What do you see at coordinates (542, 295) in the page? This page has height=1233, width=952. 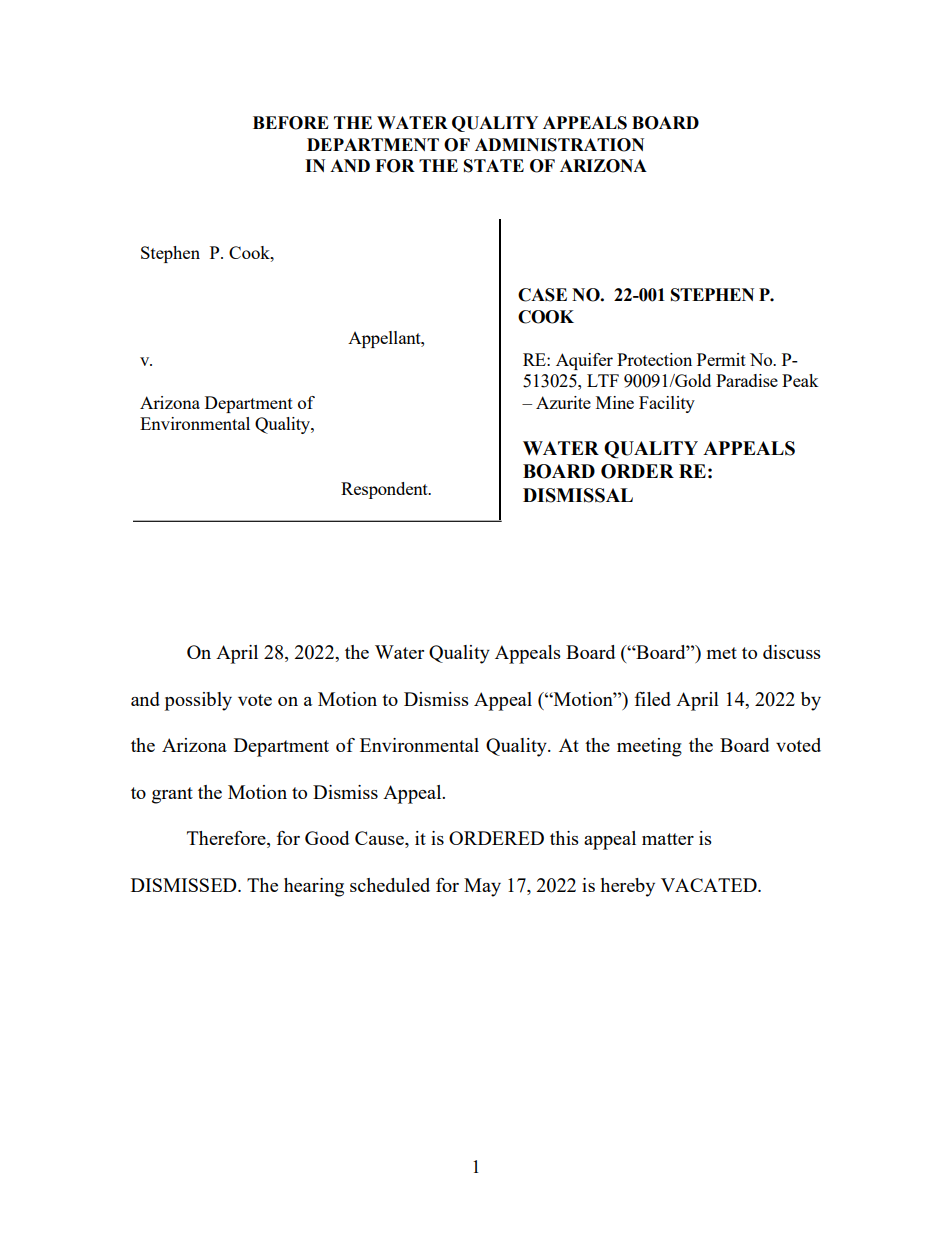 I see `CASE` at bounding box center [542, 295].
